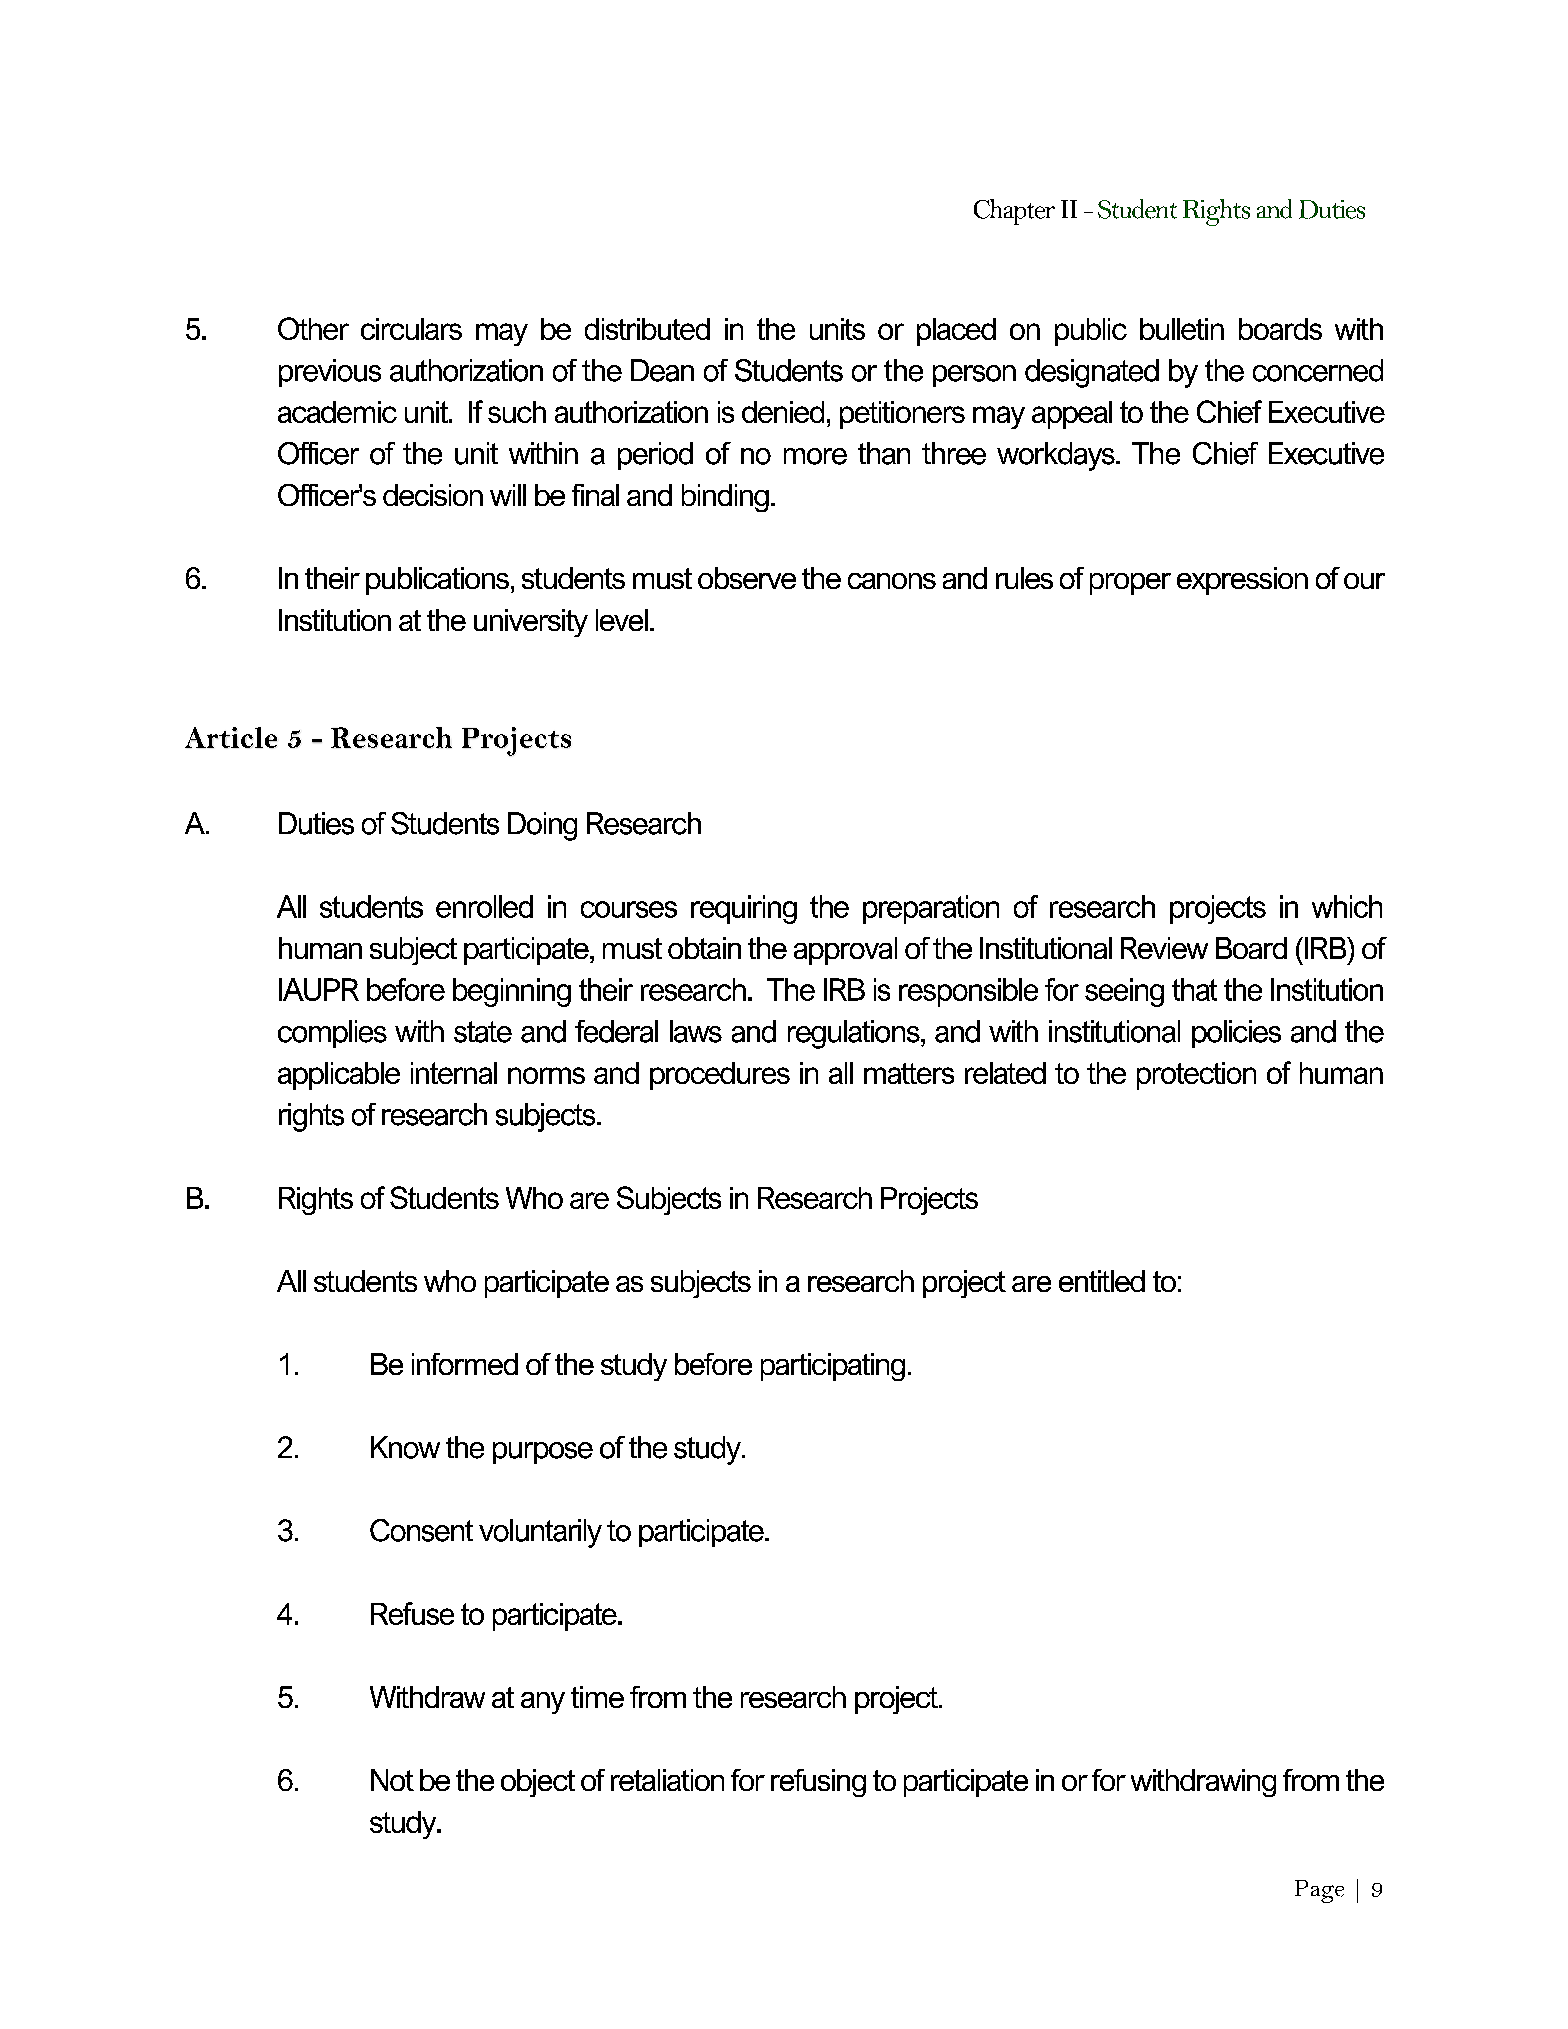 This document has height=2029, width=1568. I want to click on expression, so click(1242, 581).
